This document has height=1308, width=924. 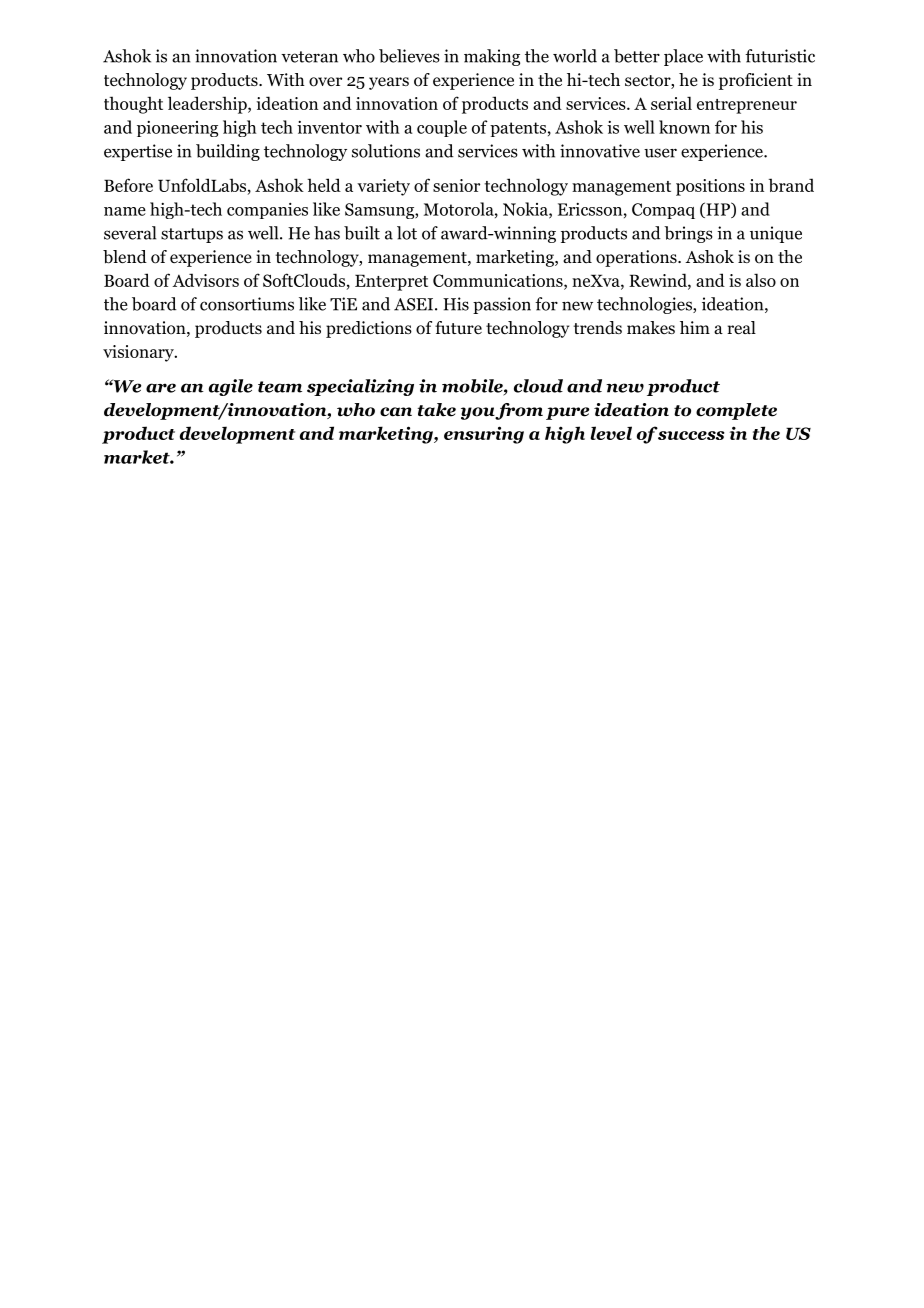 What do you see at coordinates (407, 233) in the document?
I see `lot` at bounding box center [407, 233].
